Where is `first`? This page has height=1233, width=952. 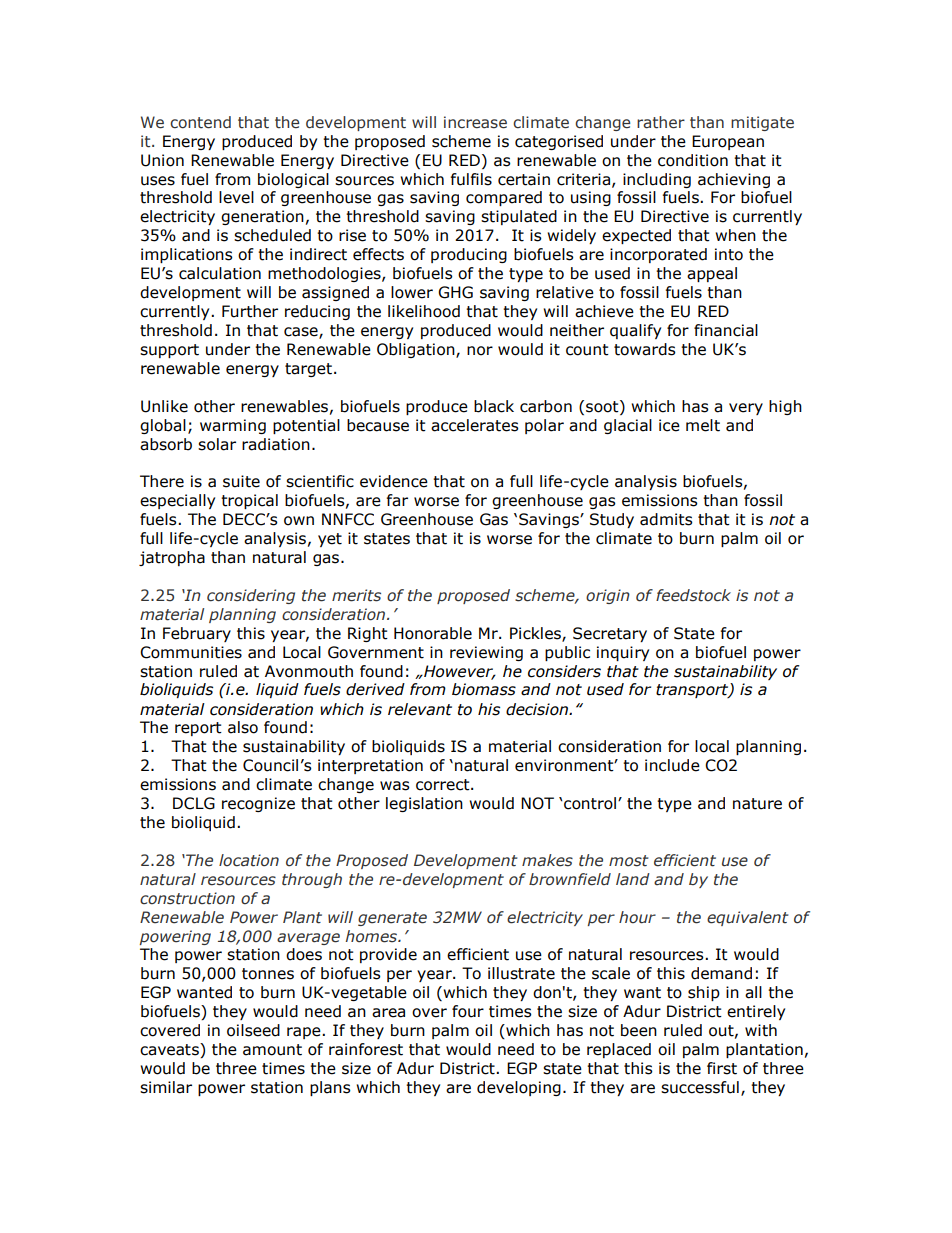
first is located at coordinates (722, 1068).
